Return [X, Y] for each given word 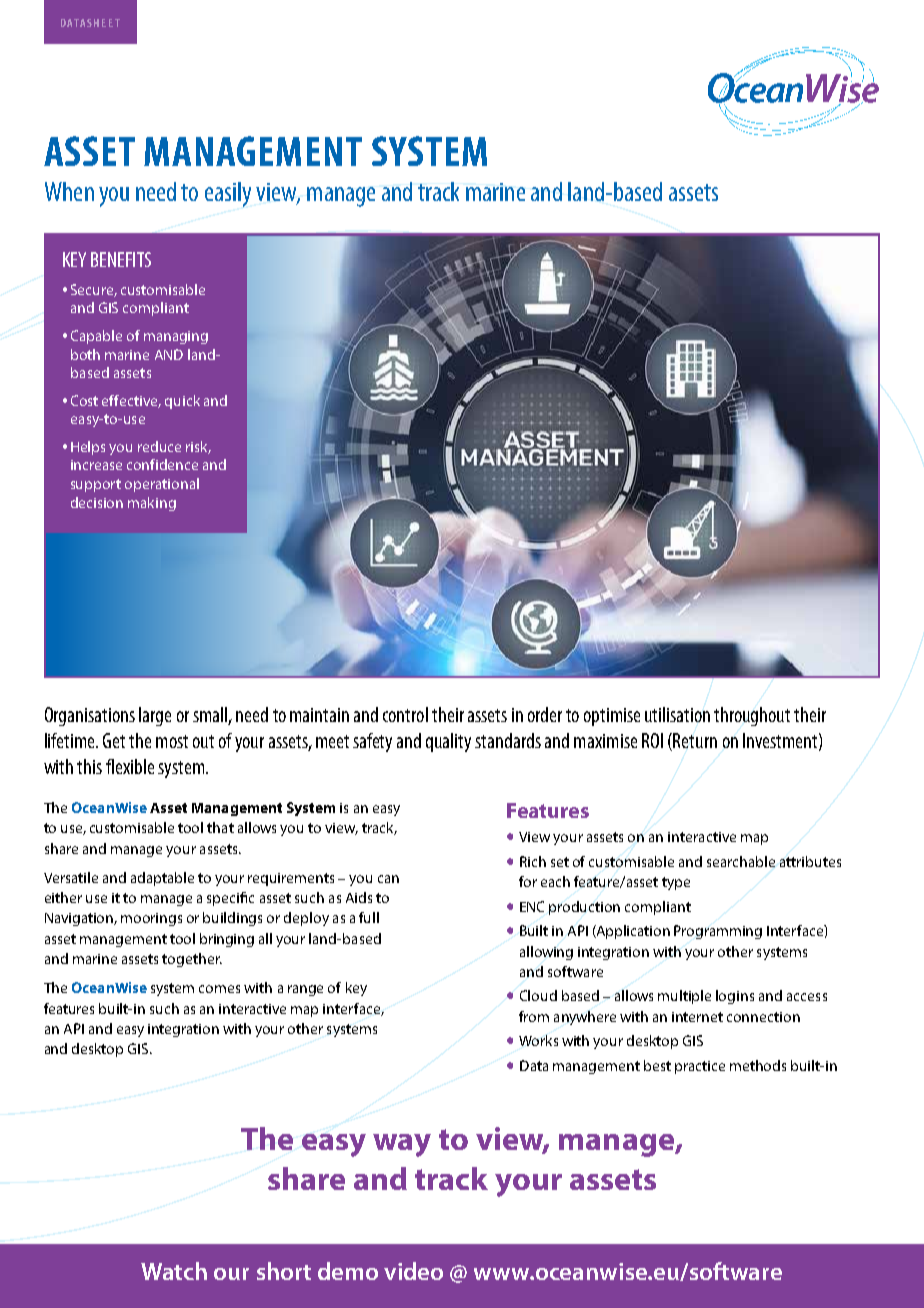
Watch [174, 1271]
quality [448, 742]
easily [228, 194]
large [155, 716]
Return [695, 740]
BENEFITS [121, 259]
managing [176, 337]
